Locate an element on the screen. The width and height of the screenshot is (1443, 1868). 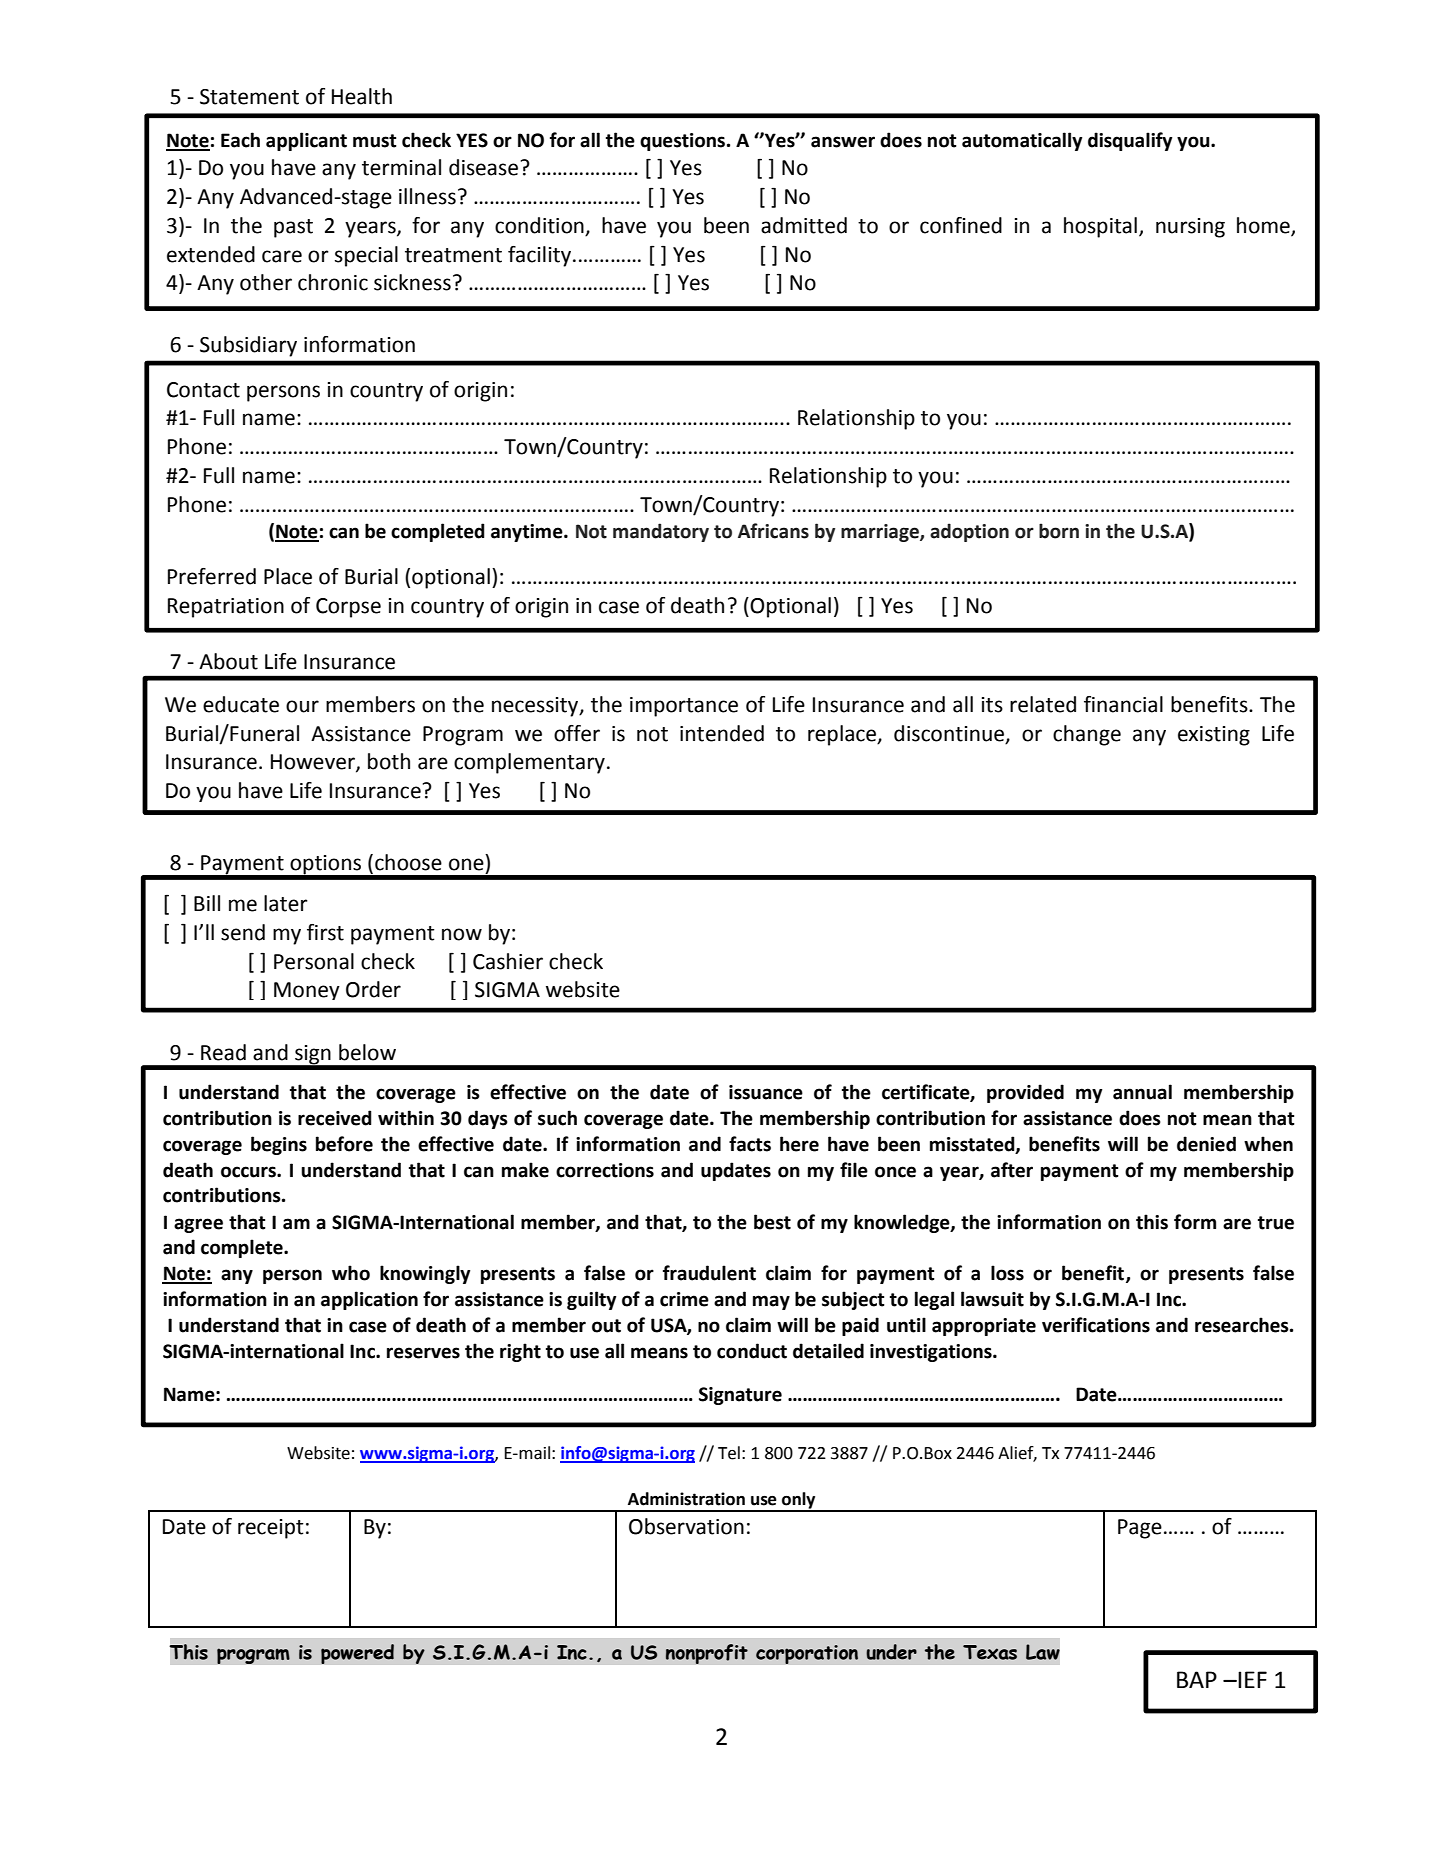
before is located at coordinates (344, 1144).
